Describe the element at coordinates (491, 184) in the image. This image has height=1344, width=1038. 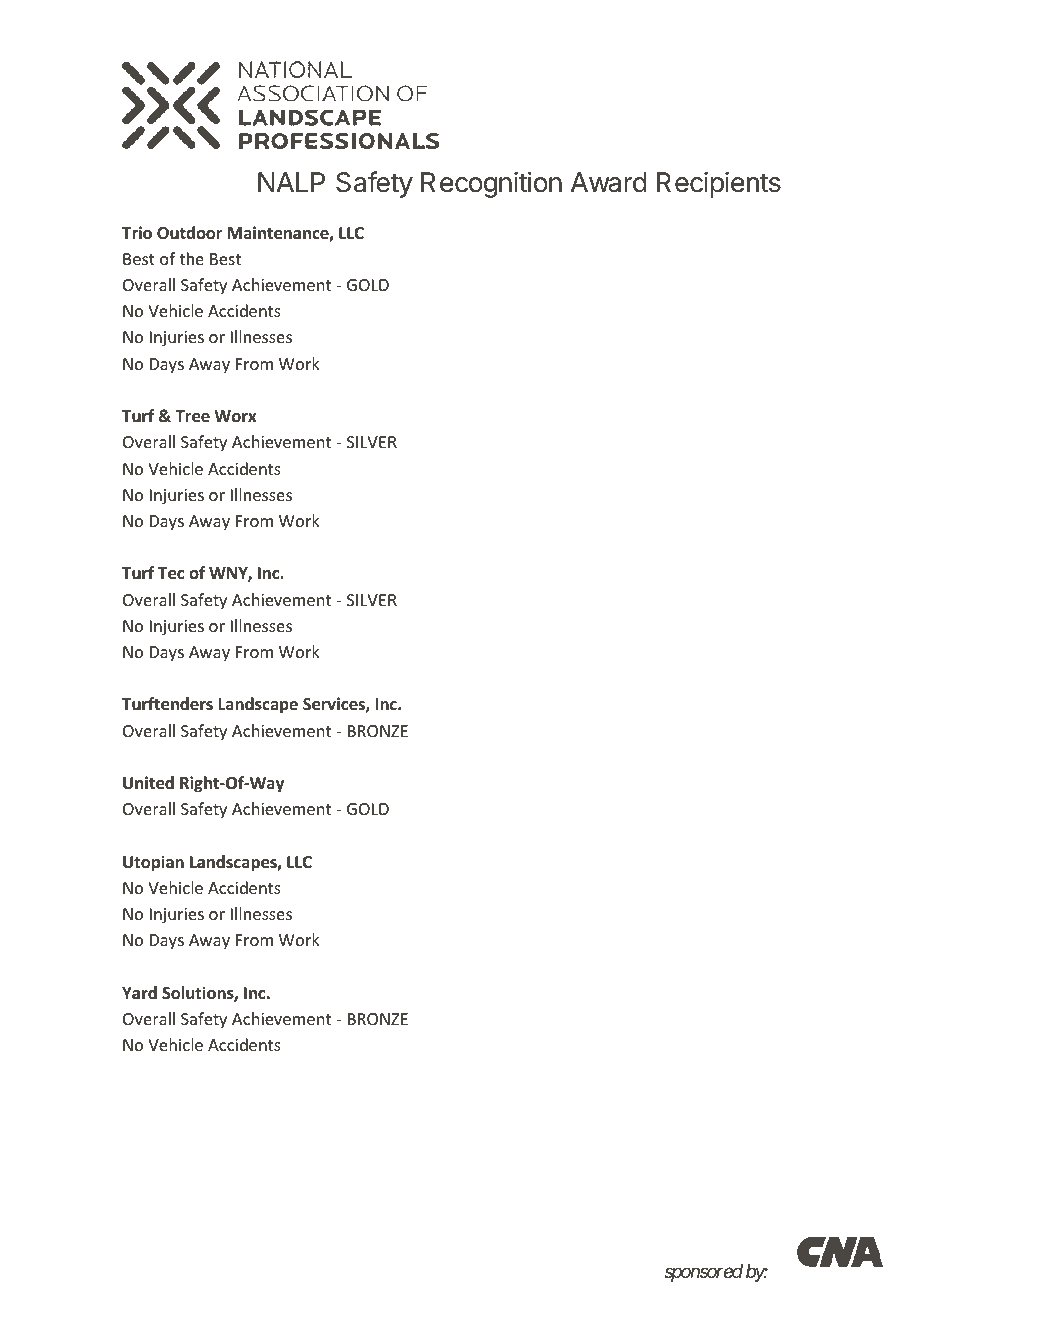
I see `Recognition` at that location.
